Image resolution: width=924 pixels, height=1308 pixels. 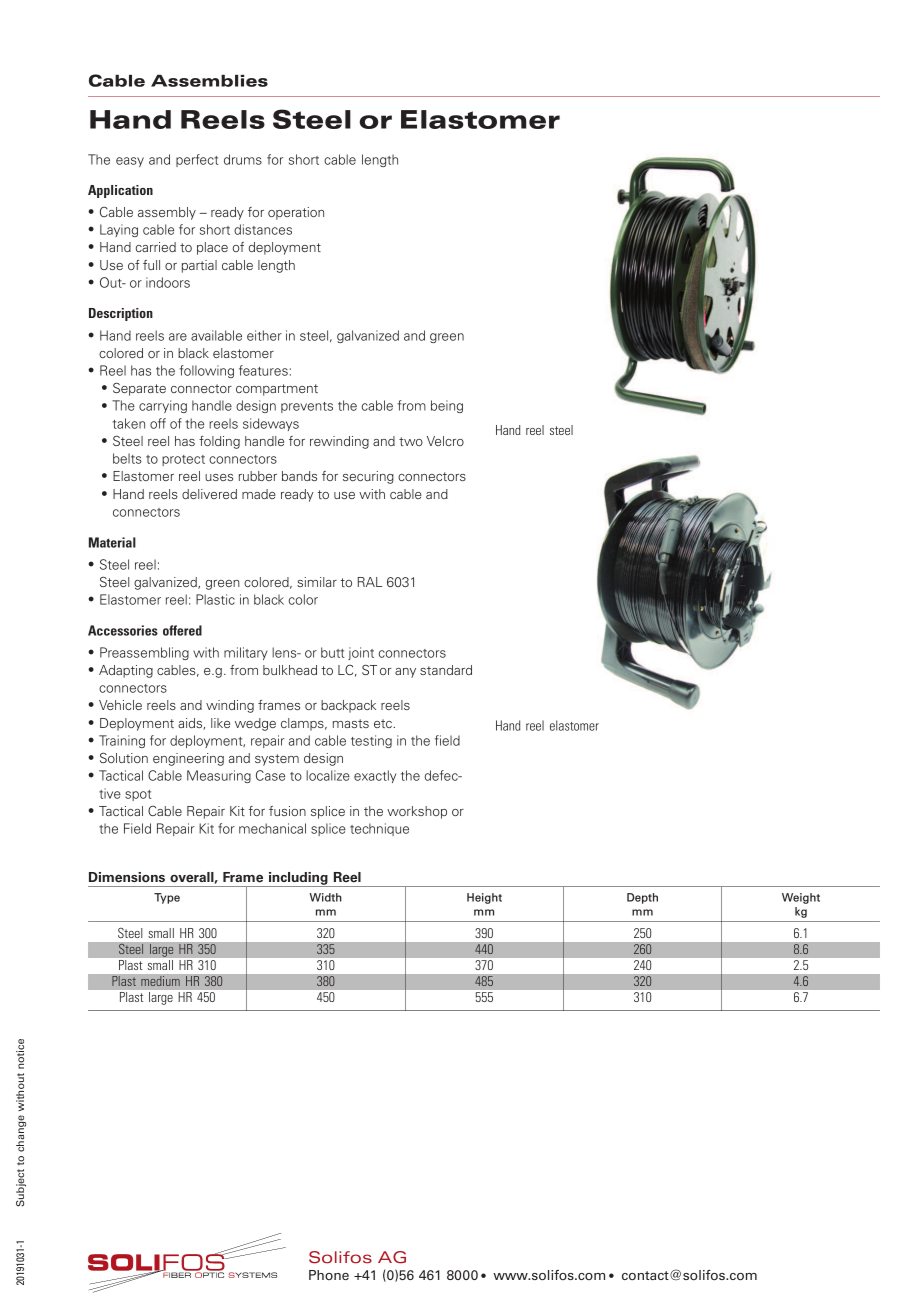 What do you see at coordinates (446, 670) in the page?
I see `standard` at bounding box center [446, 670].
